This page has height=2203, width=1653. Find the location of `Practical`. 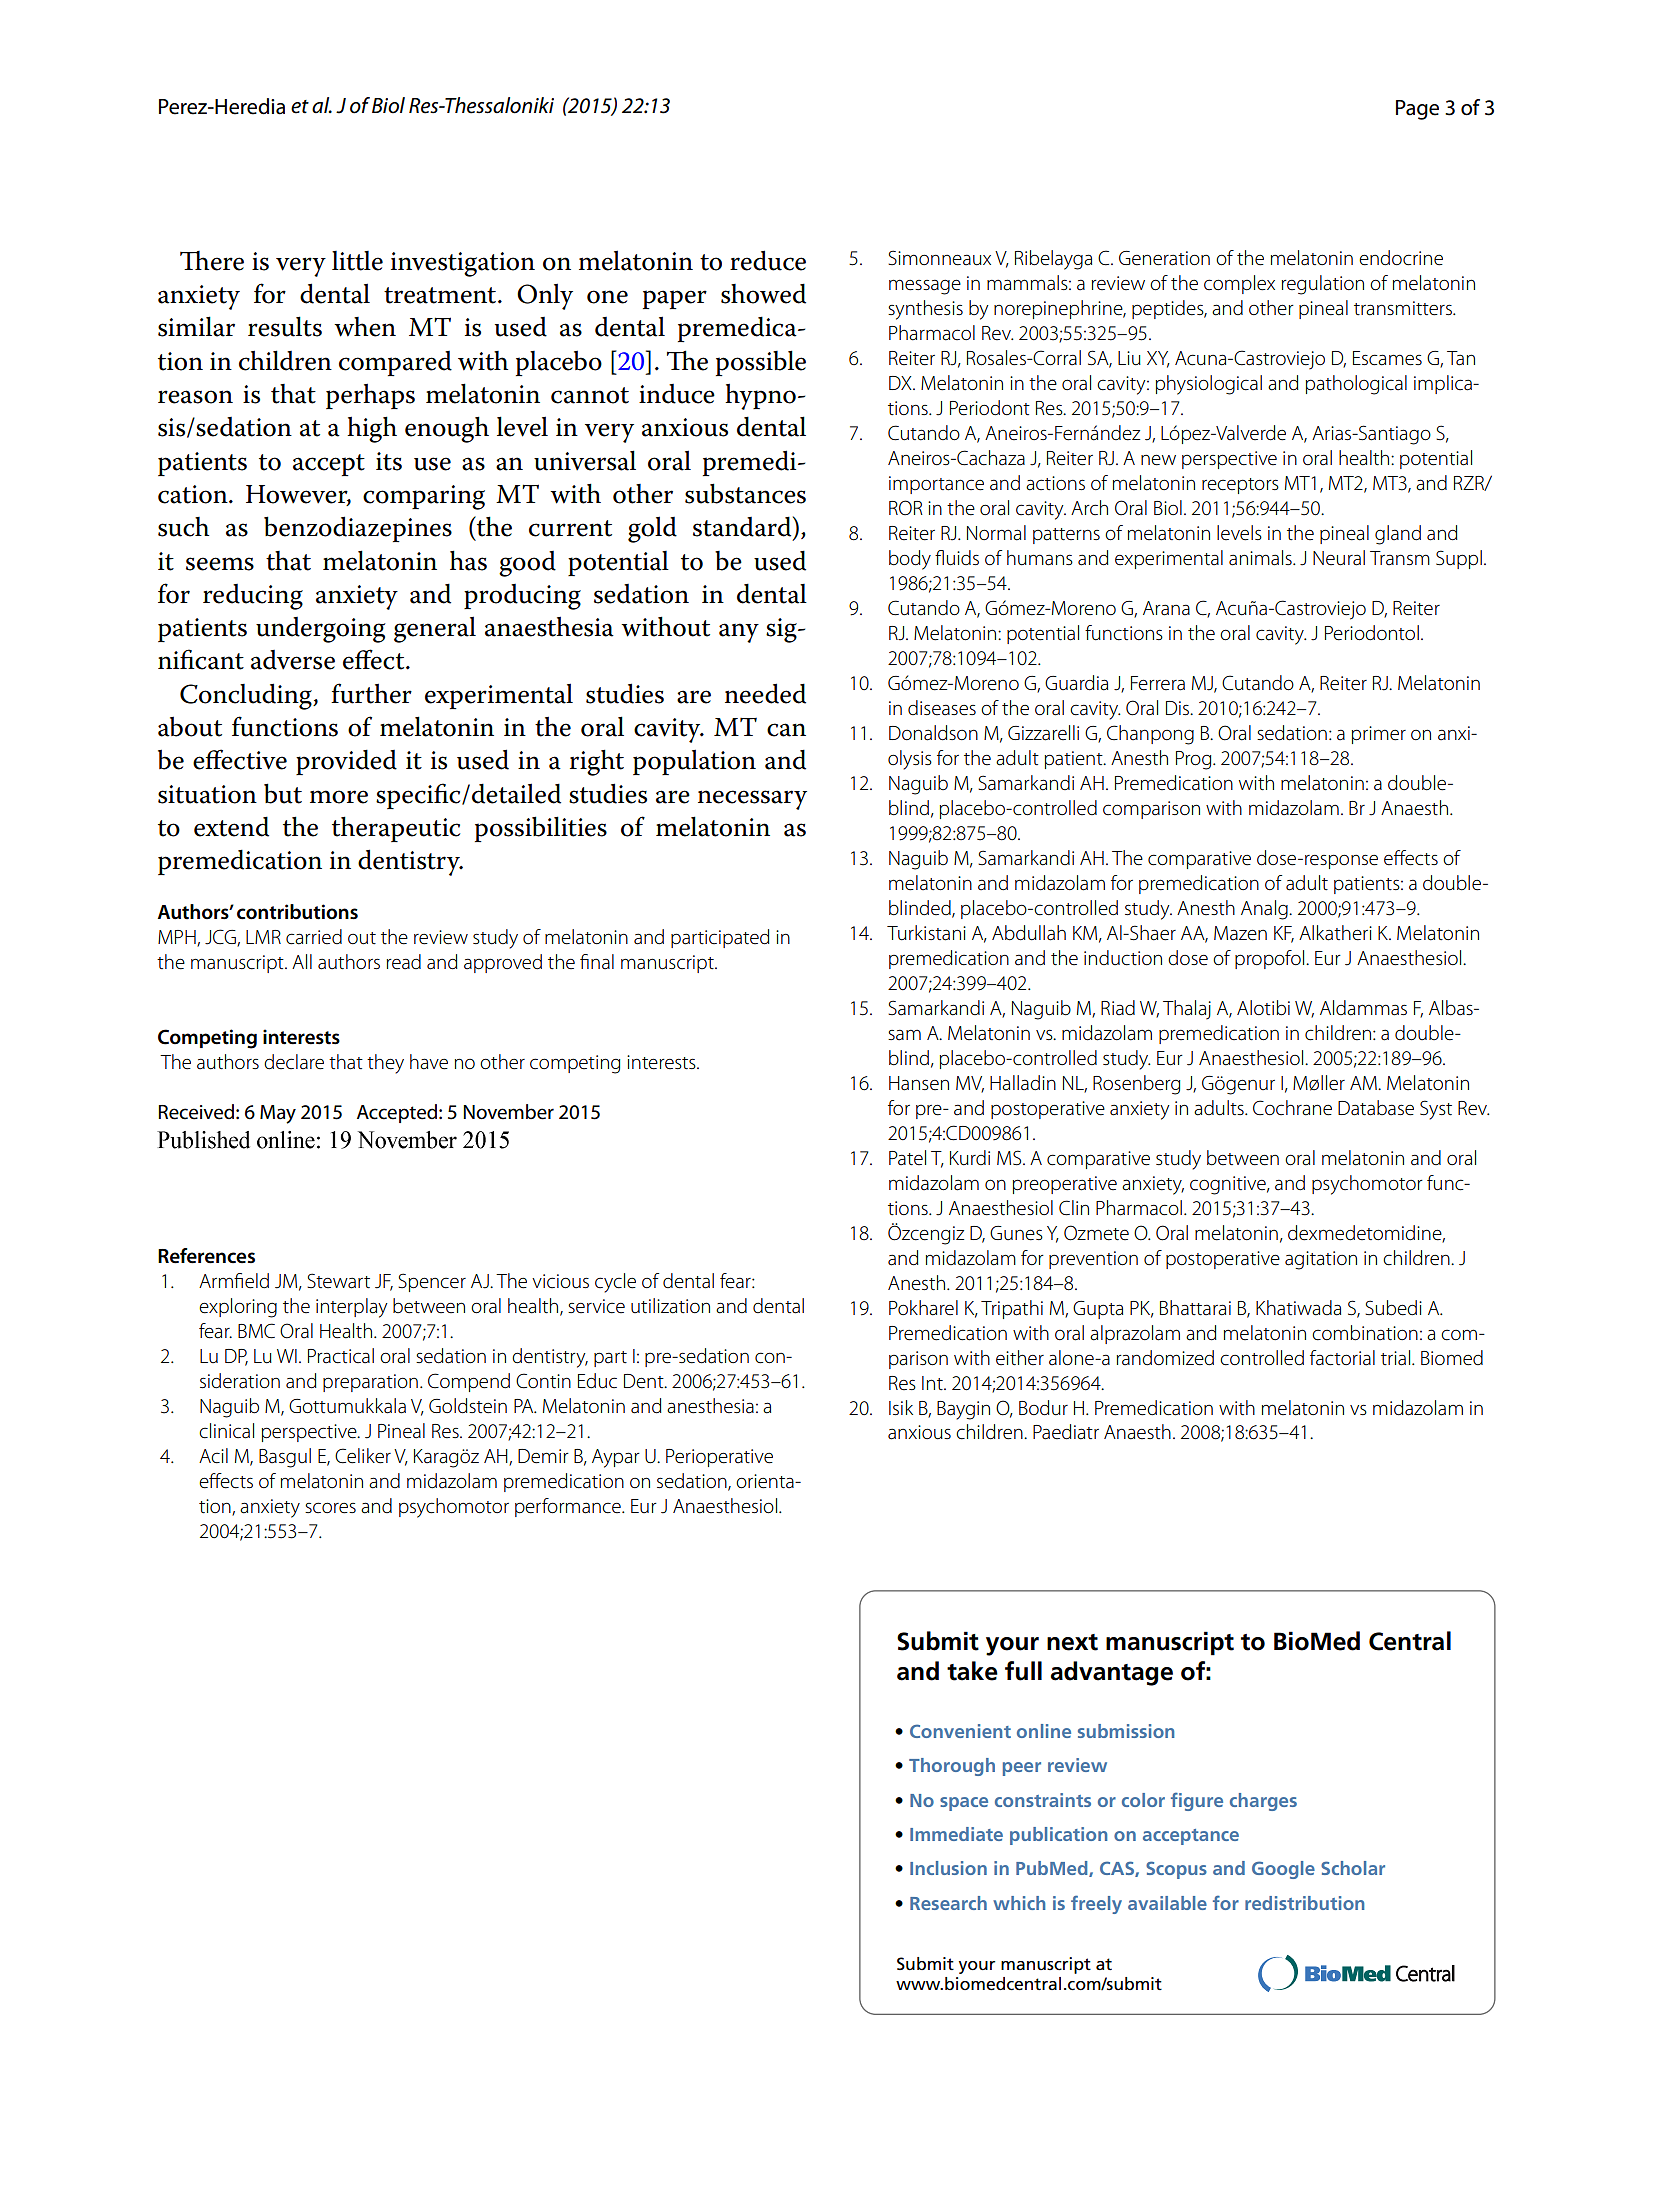

Practical is located at coordinates (341, 1356).
